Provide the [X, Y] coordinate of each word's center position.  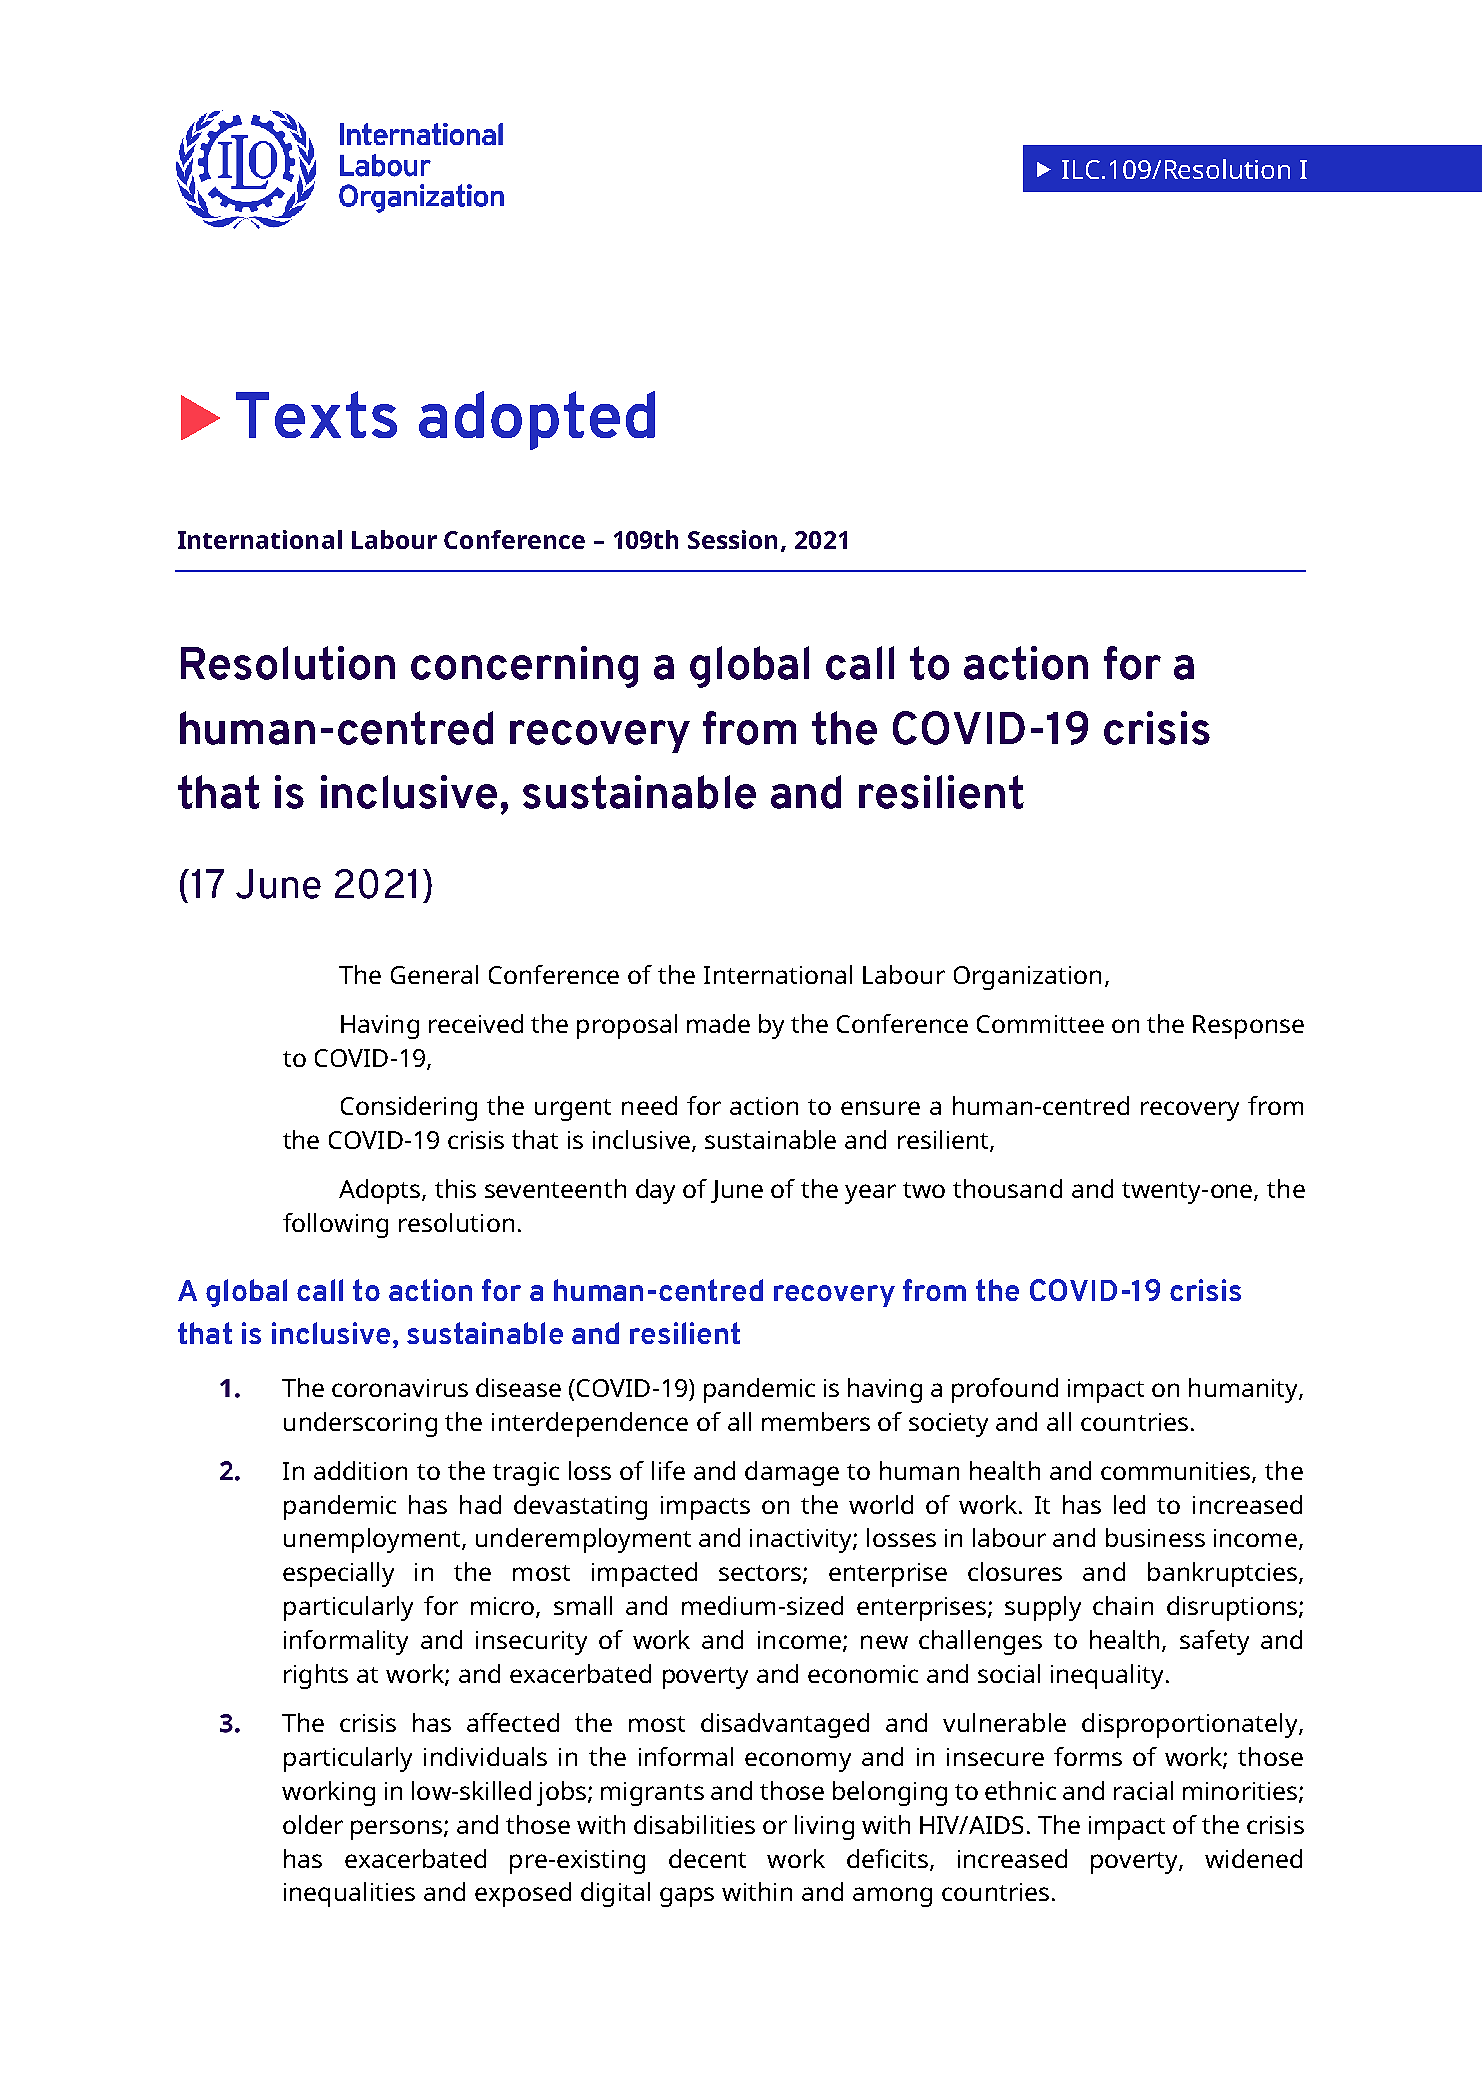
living [824, 1827]
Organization [1027, 978]
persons [396, 1830]
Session [732, 539]
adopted [537, 420]
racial [1143, 1790]
